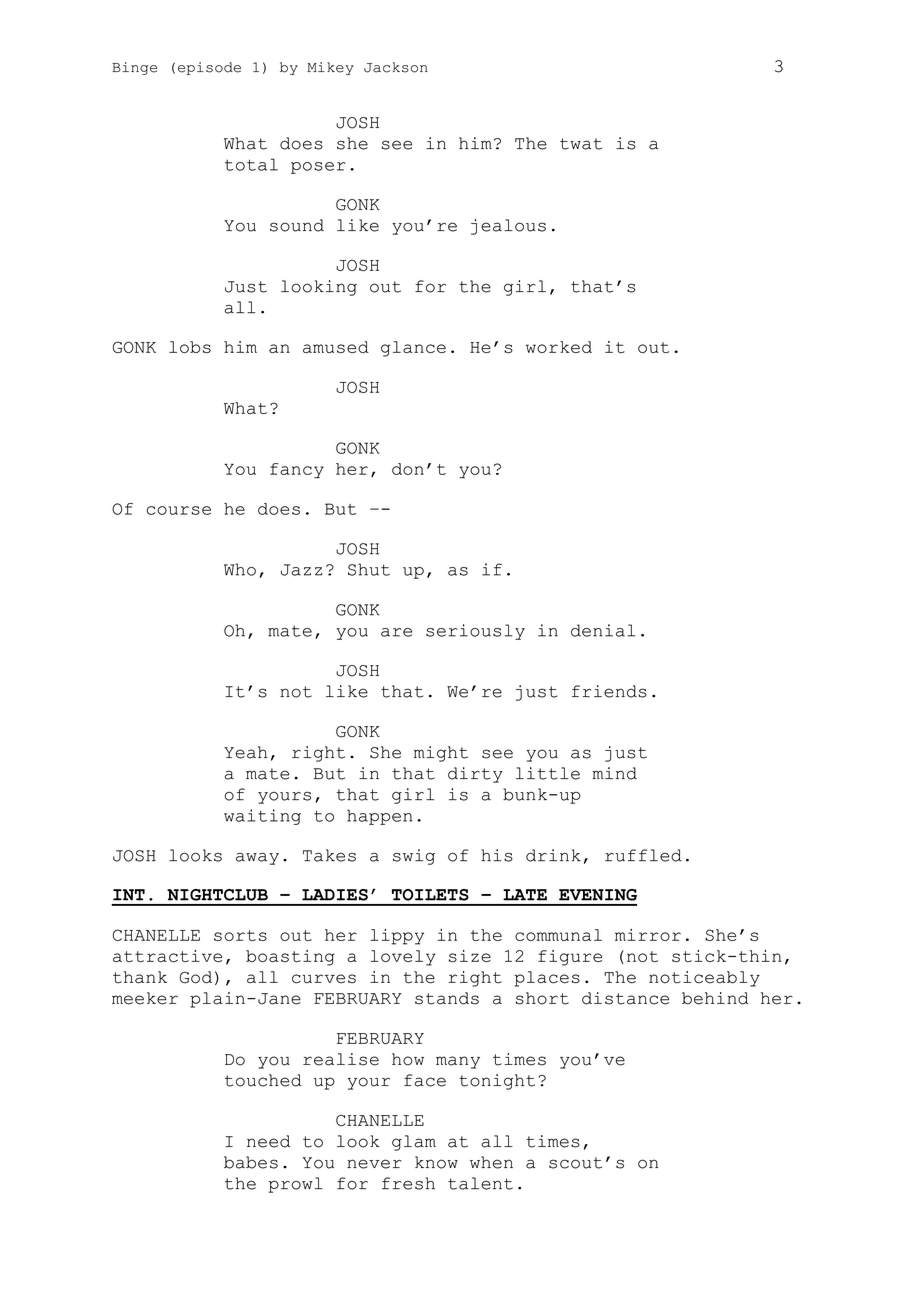 This screenshot has width=924, height=1308. What do you see at coordinates (167, 956) in the screenshot?
I see `attractive` at bounding box center [167, 956].
